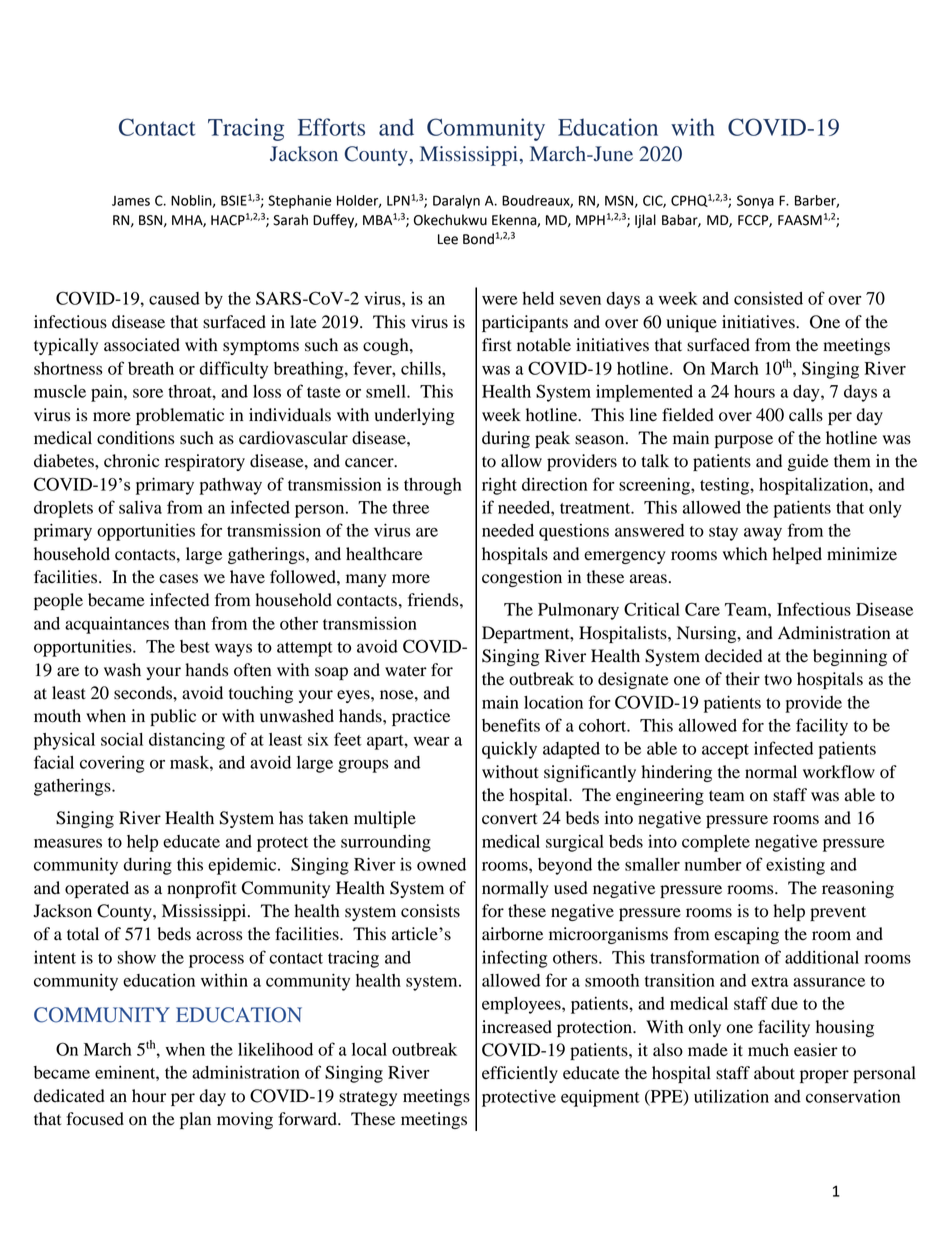 This image has height=1233, width=952. I want to click on plan, so click(195, 1120).
